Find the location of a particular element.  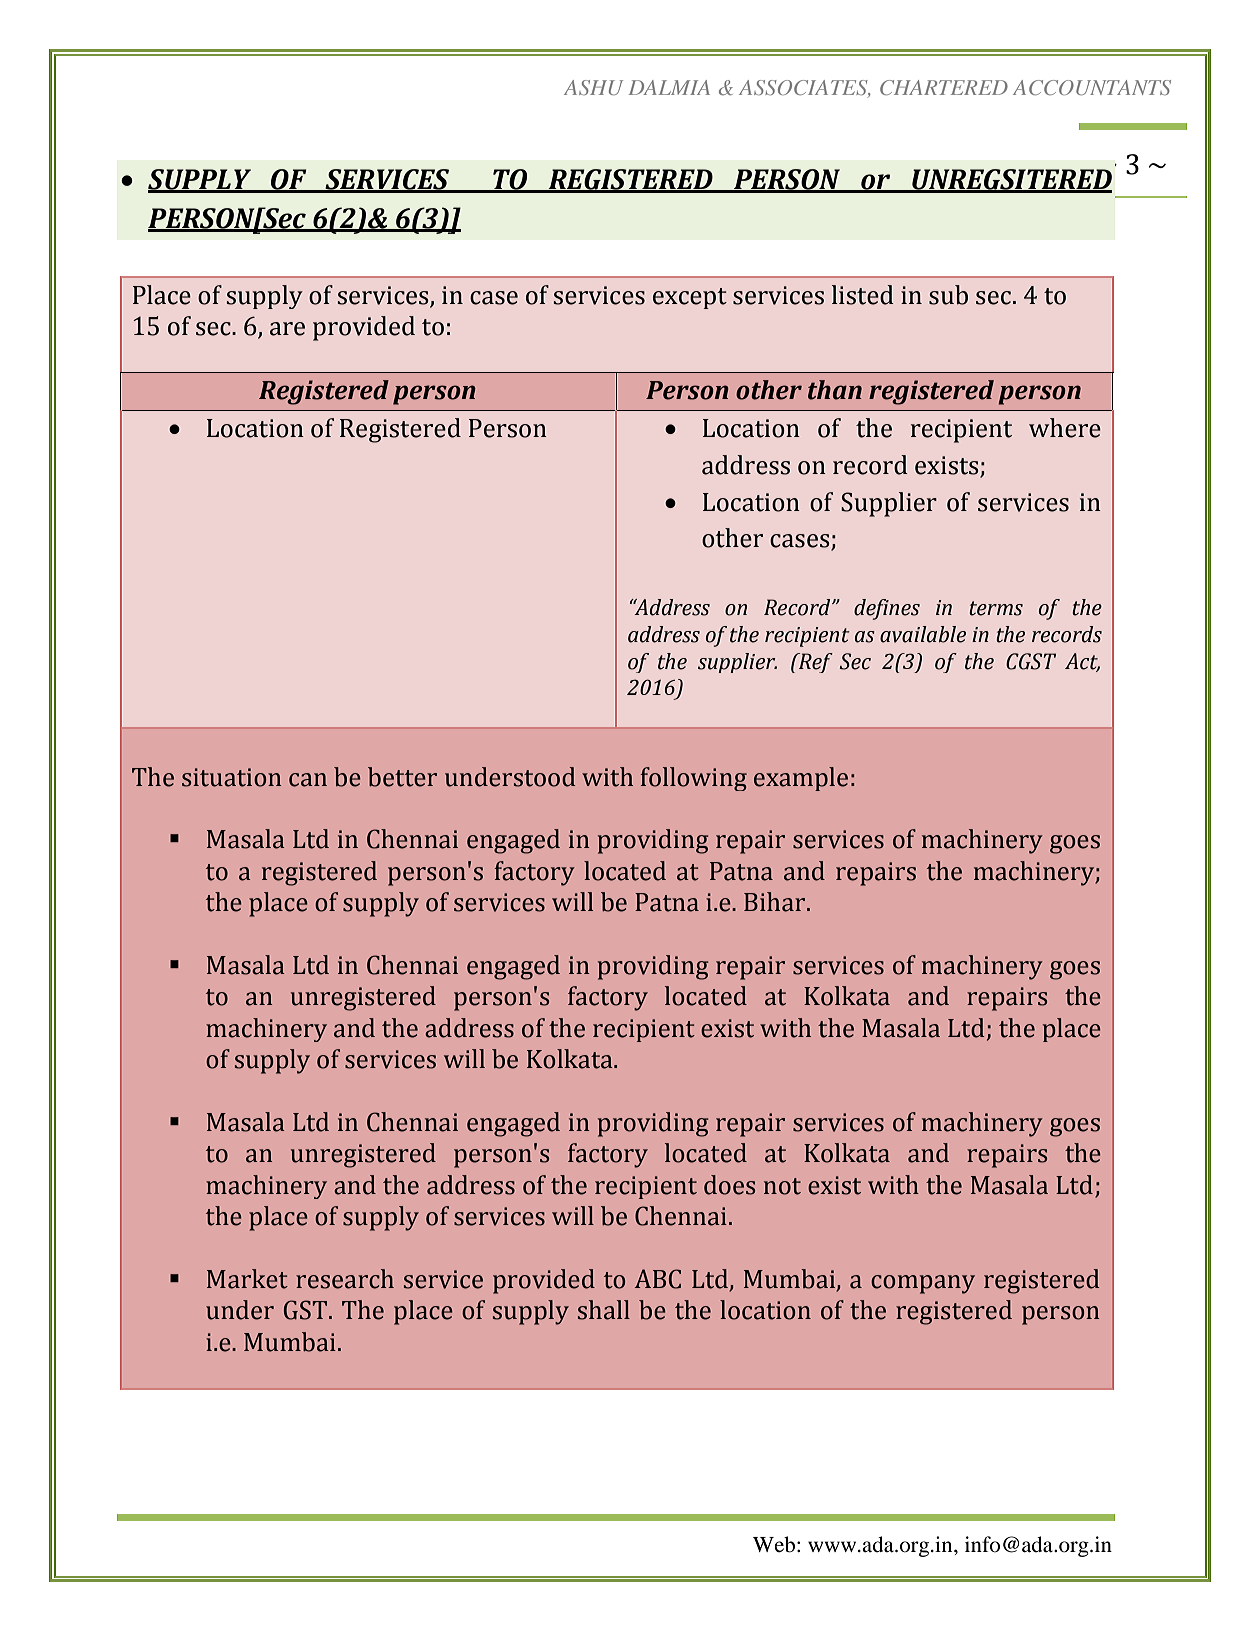

can is located at coordinates (308, 780).
